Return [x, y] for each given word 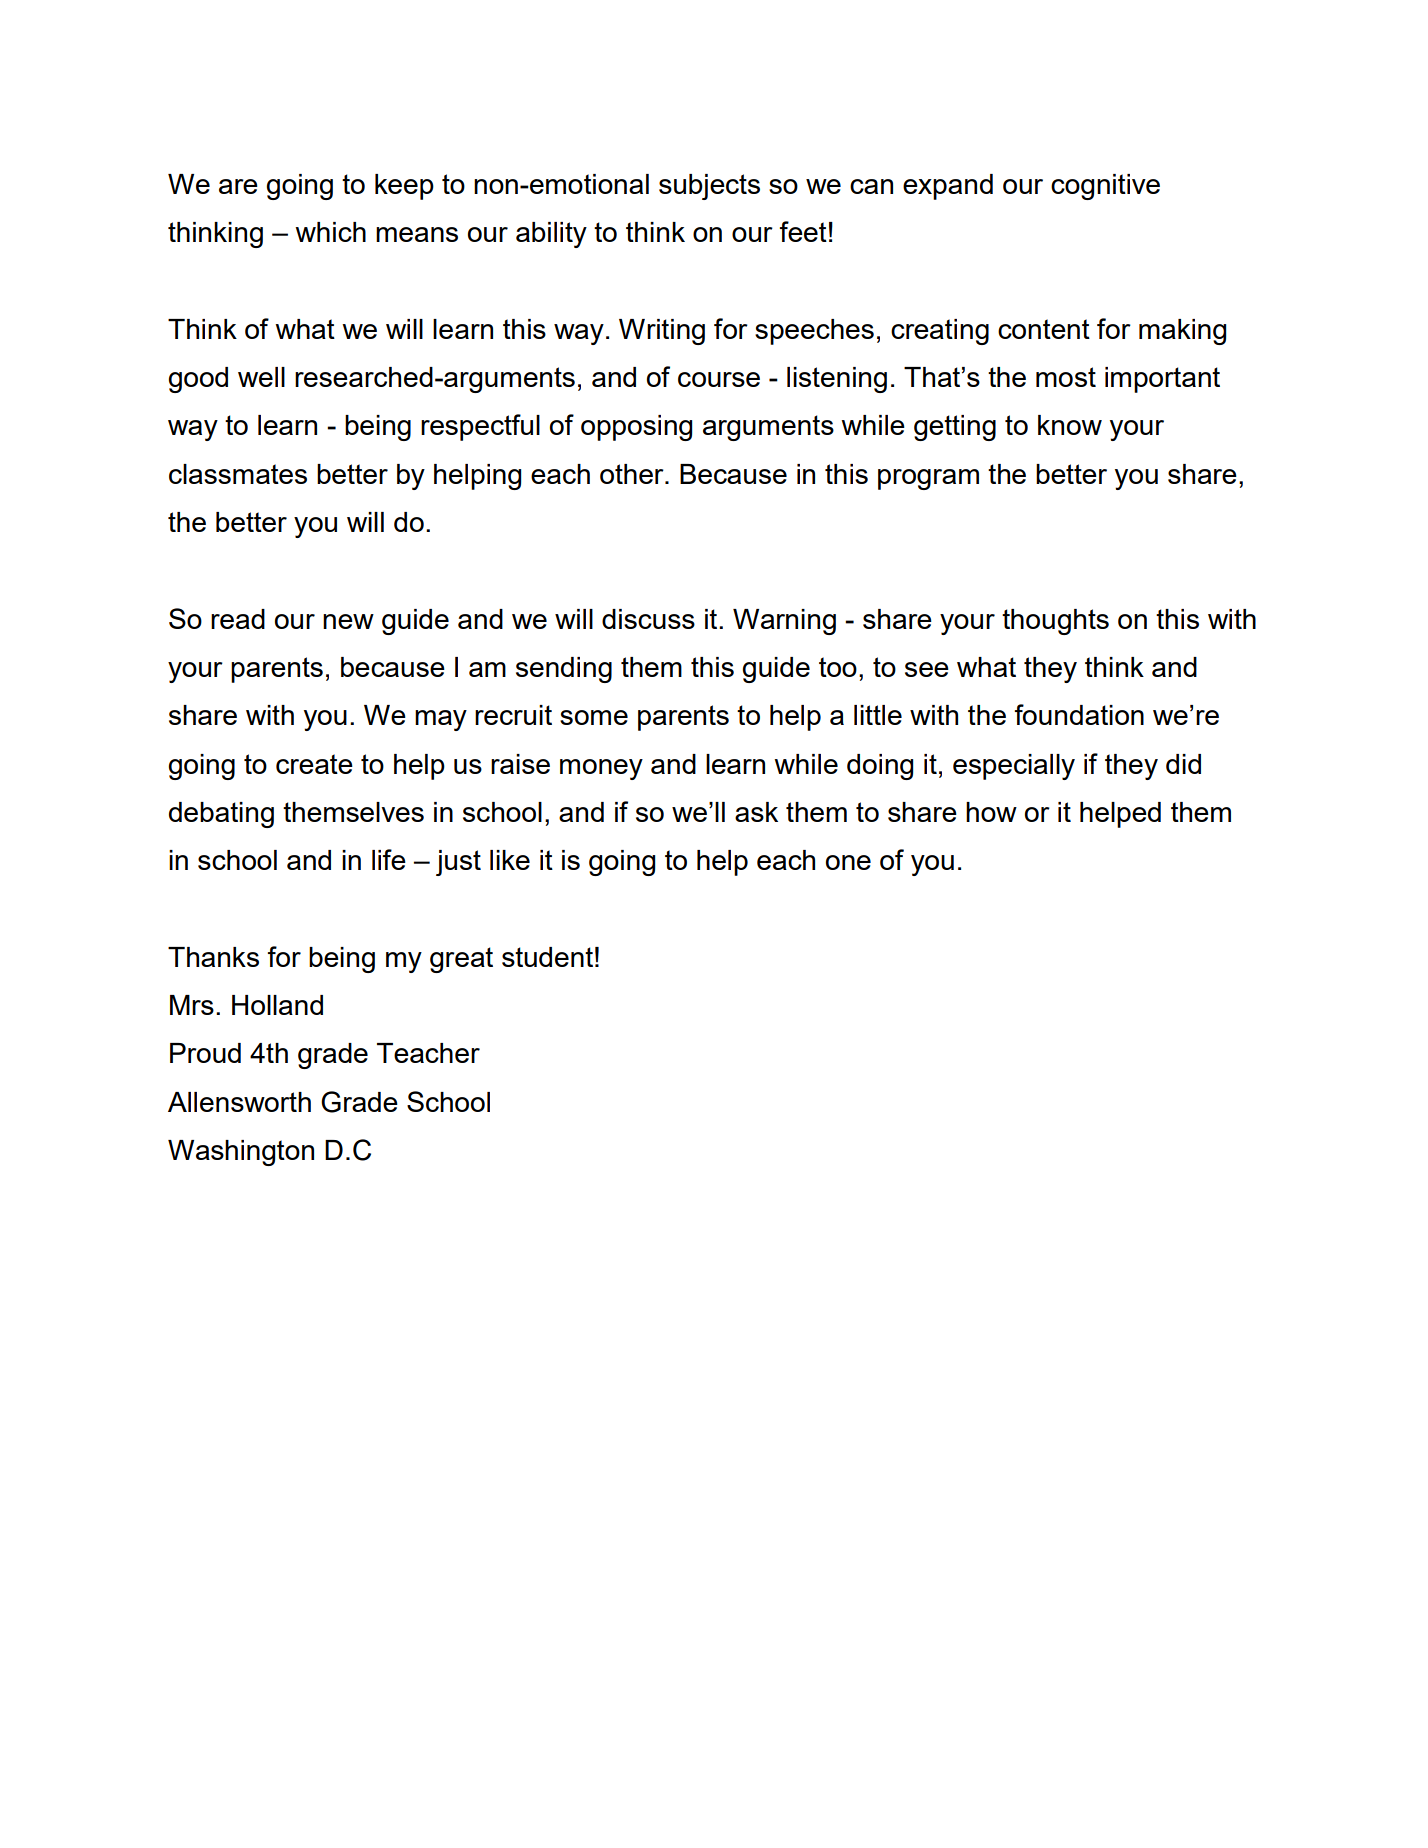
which [330, 232]
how [991, 812]
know [1070, 425]
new [348, 621]
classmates [238, 474]
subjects [709, 187]
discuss [648, 619]
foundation [1079, 714]
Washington [241, 1153]
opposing [636, 428]
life [389, 859]
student [547, 957]
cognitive [1105, 187]
